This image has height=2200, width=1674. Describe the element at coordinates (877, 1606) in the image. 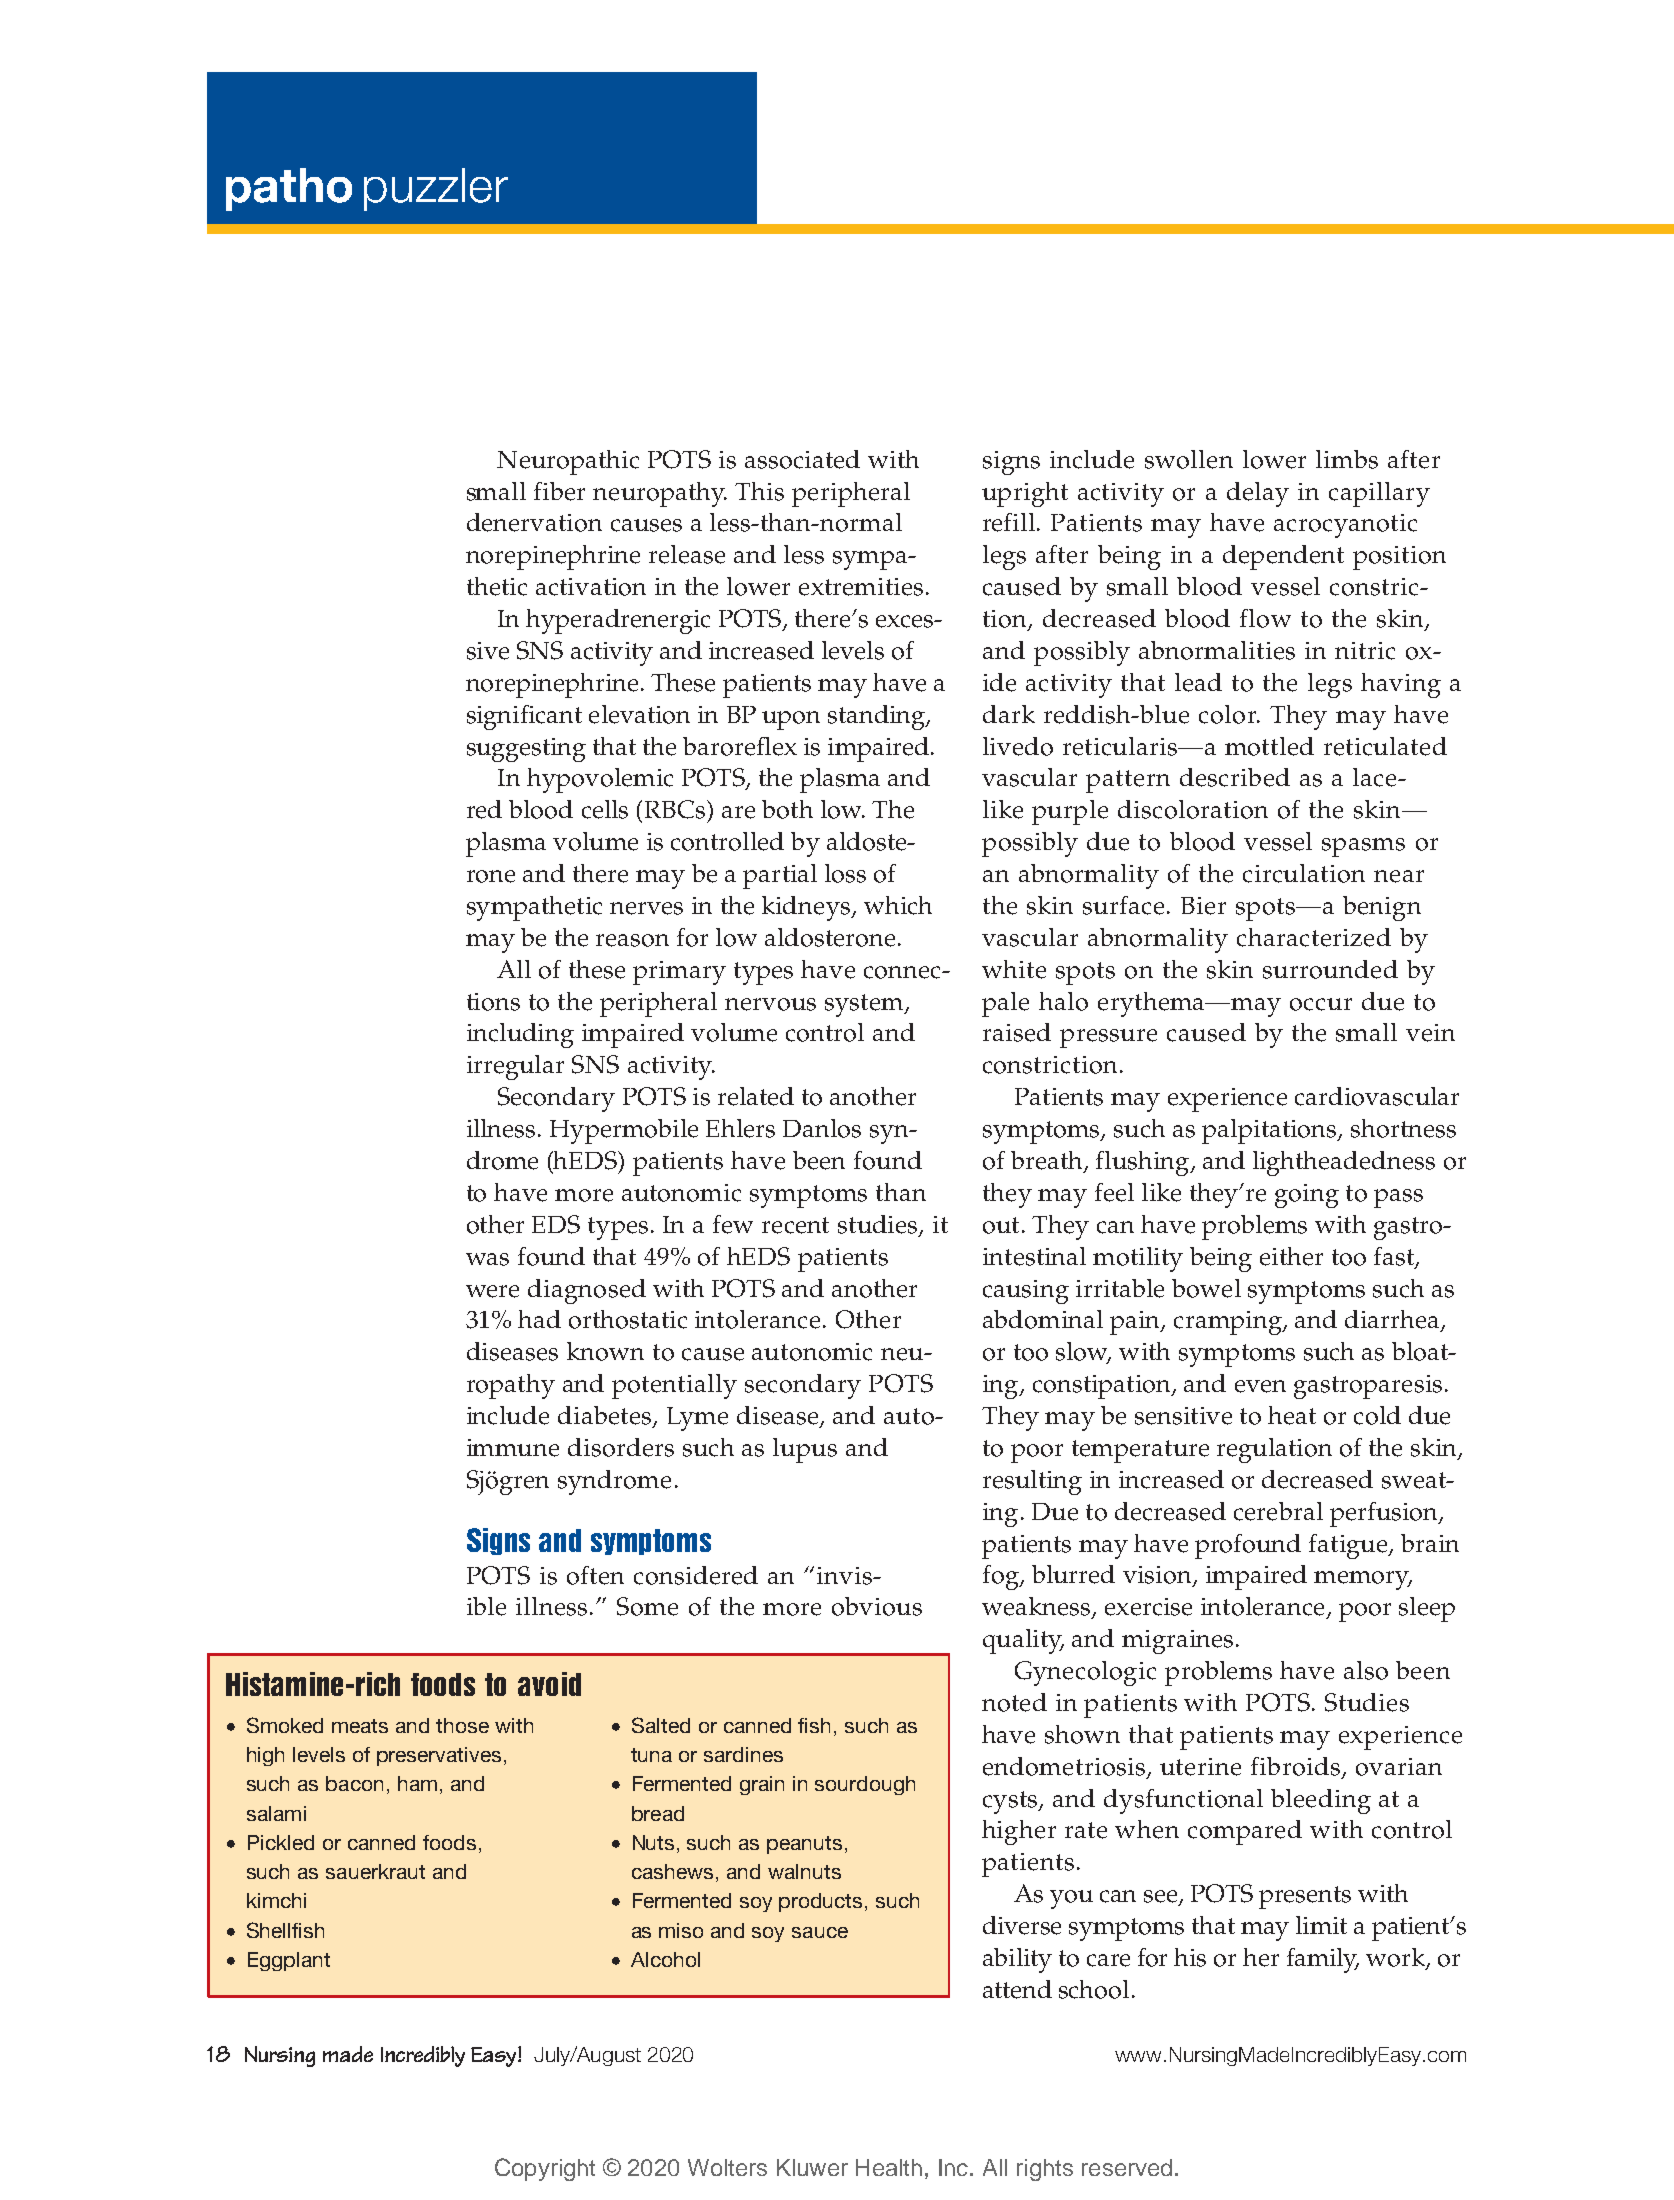

I see `obvious` at that location.
